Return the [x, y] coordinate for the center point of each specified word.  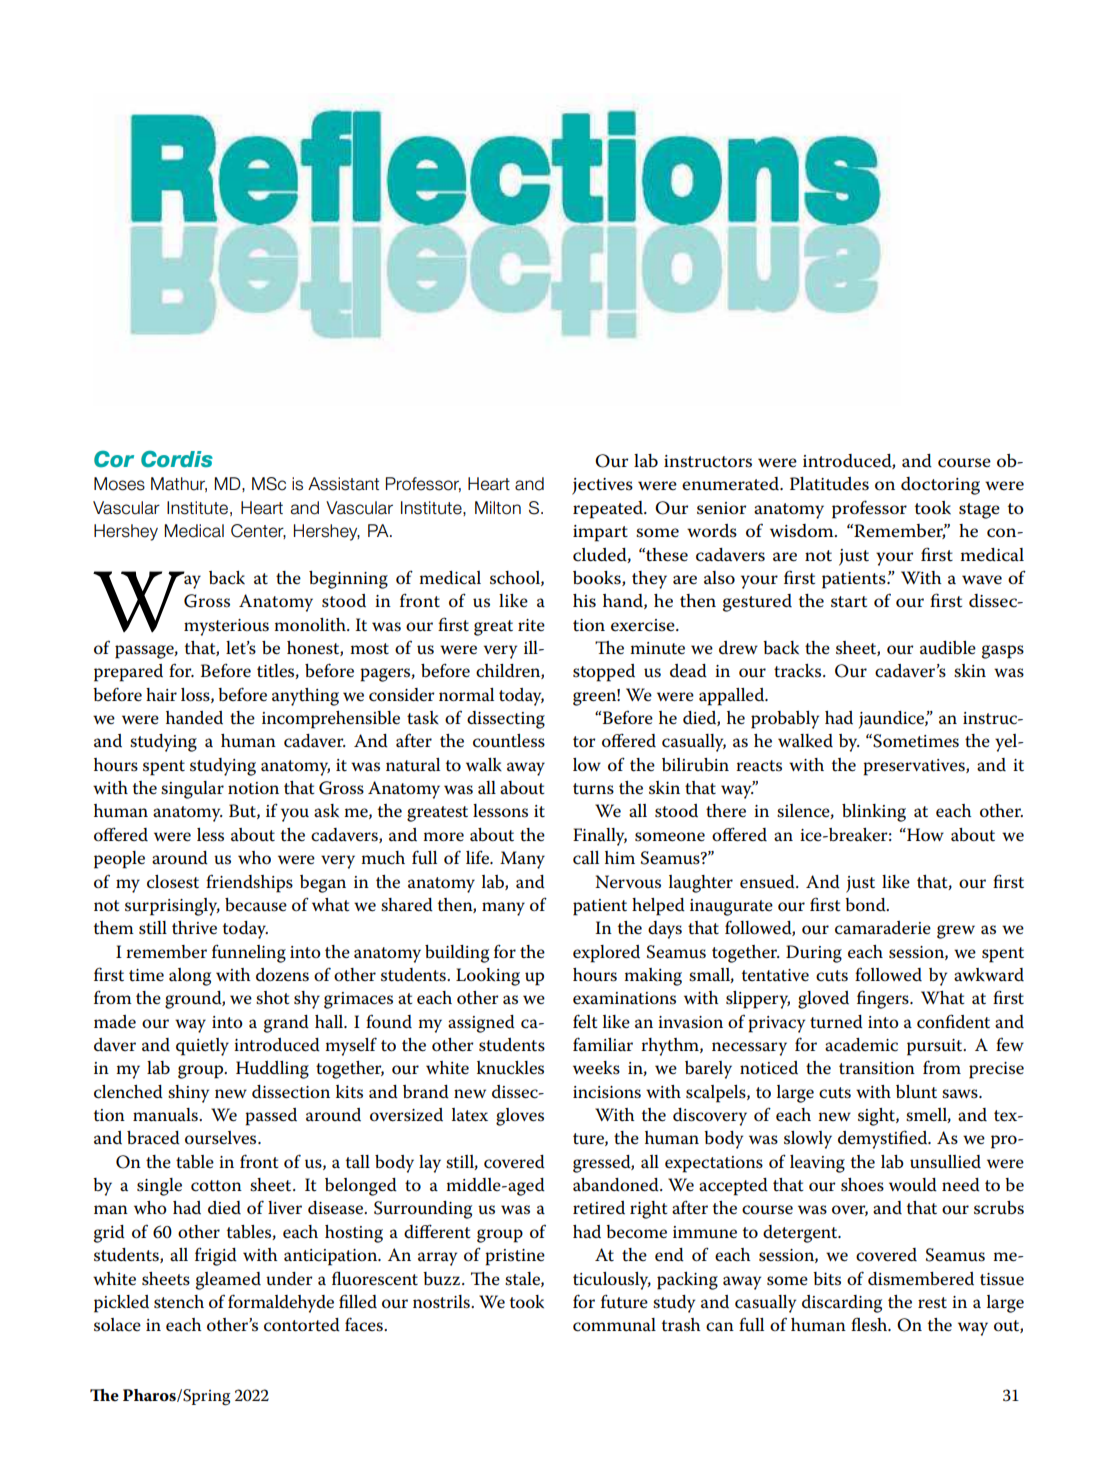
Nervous [628, 882]
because [256, 905]
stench [179, 1302]
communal [614, 1325]
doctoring [940, 486]
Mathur [179, 484]
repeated [609, 510]
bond [866, 905]
